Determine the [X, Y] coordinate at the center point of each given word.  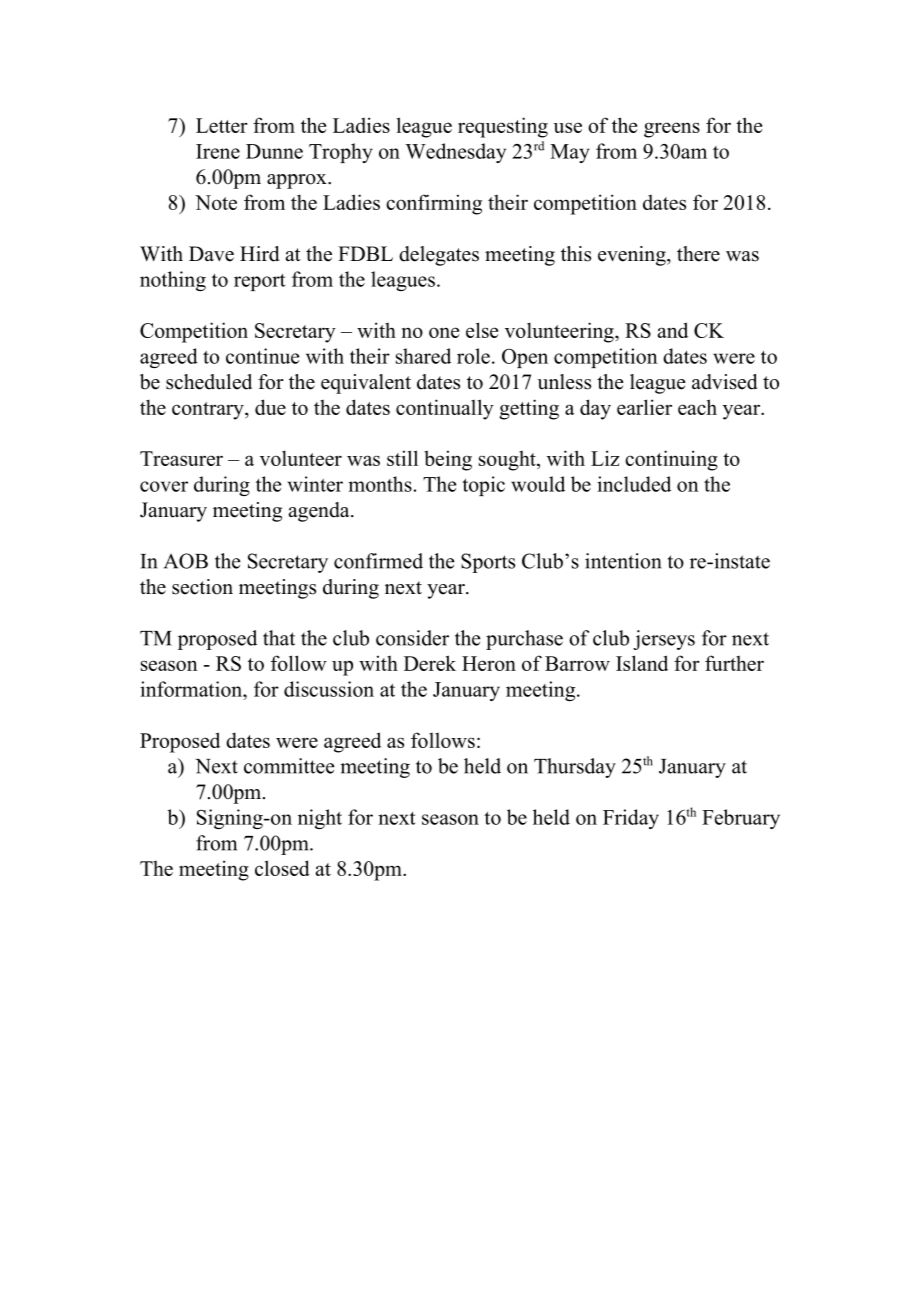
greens [672, 130]
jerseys [664, 640]
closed [282, 868]
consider [412, 638]
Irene [218, 151]
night [320, 819]
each [697, 407]
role [473, 356]
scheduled [209, 382]
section [202, 587]
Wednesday [455, 153]
